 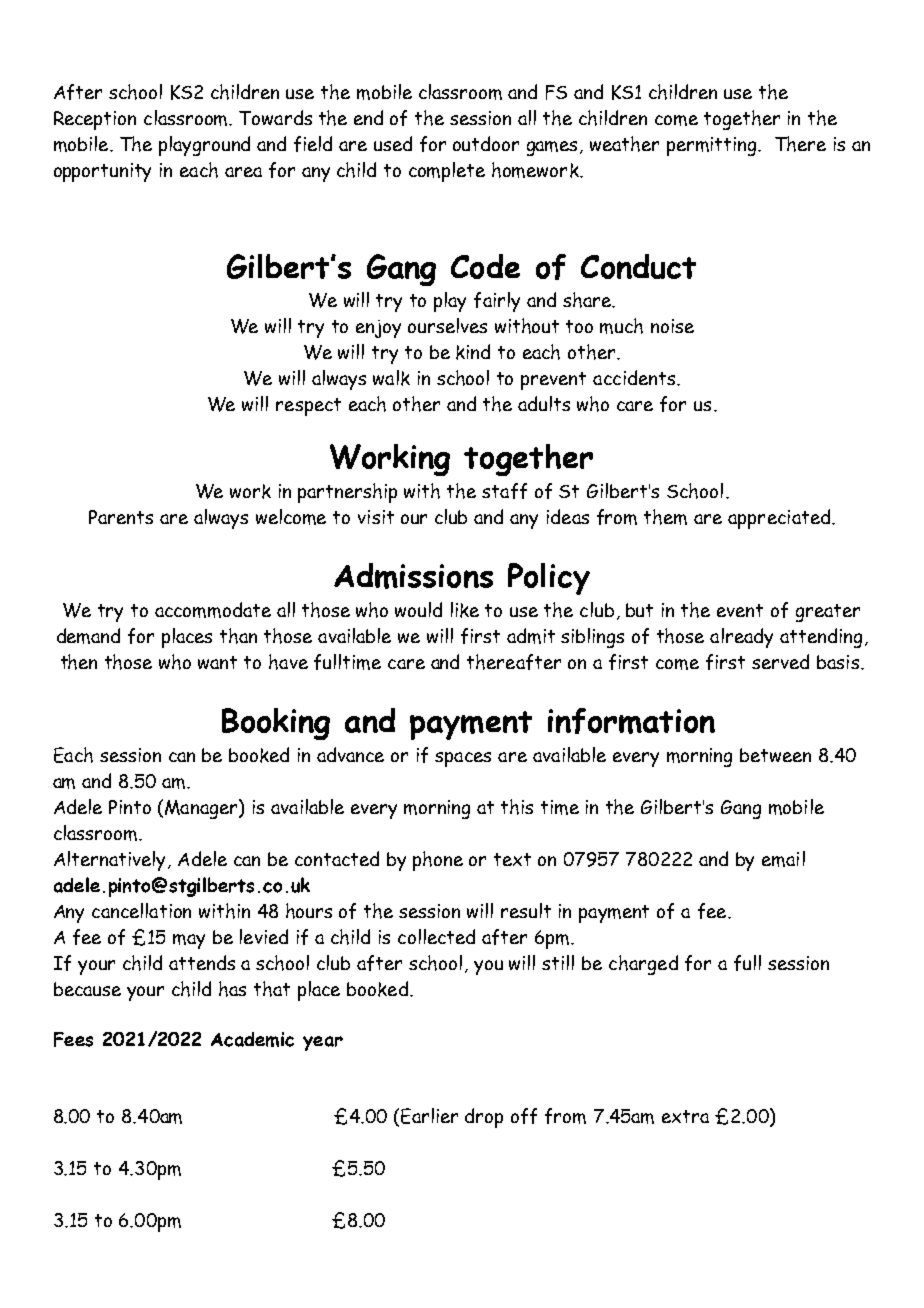 I want to click on respect, so click(x=308, y=407).
